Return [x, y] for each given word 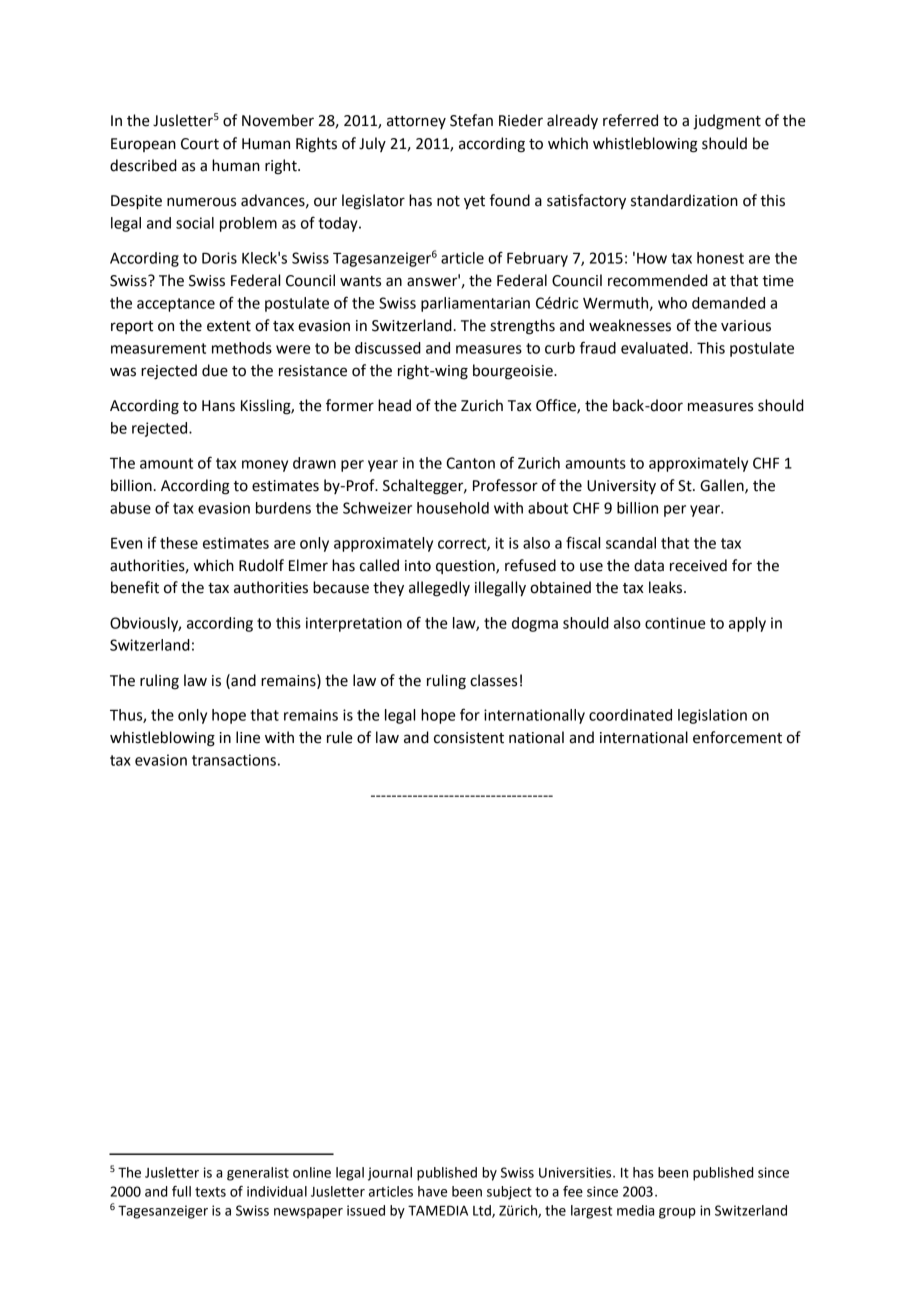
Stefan [471, 120]
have [432, 1191]
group [677, 1213]
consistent [469, 738]
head [394, 405]
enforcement [737, 737]
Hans [218, 406]
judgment [727, 122]
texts [210, 1192]
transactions [234, 760]
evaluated [654, 348]
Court [200, 144]
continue [675, 623]
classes [493, 680]
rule [339, 737]
